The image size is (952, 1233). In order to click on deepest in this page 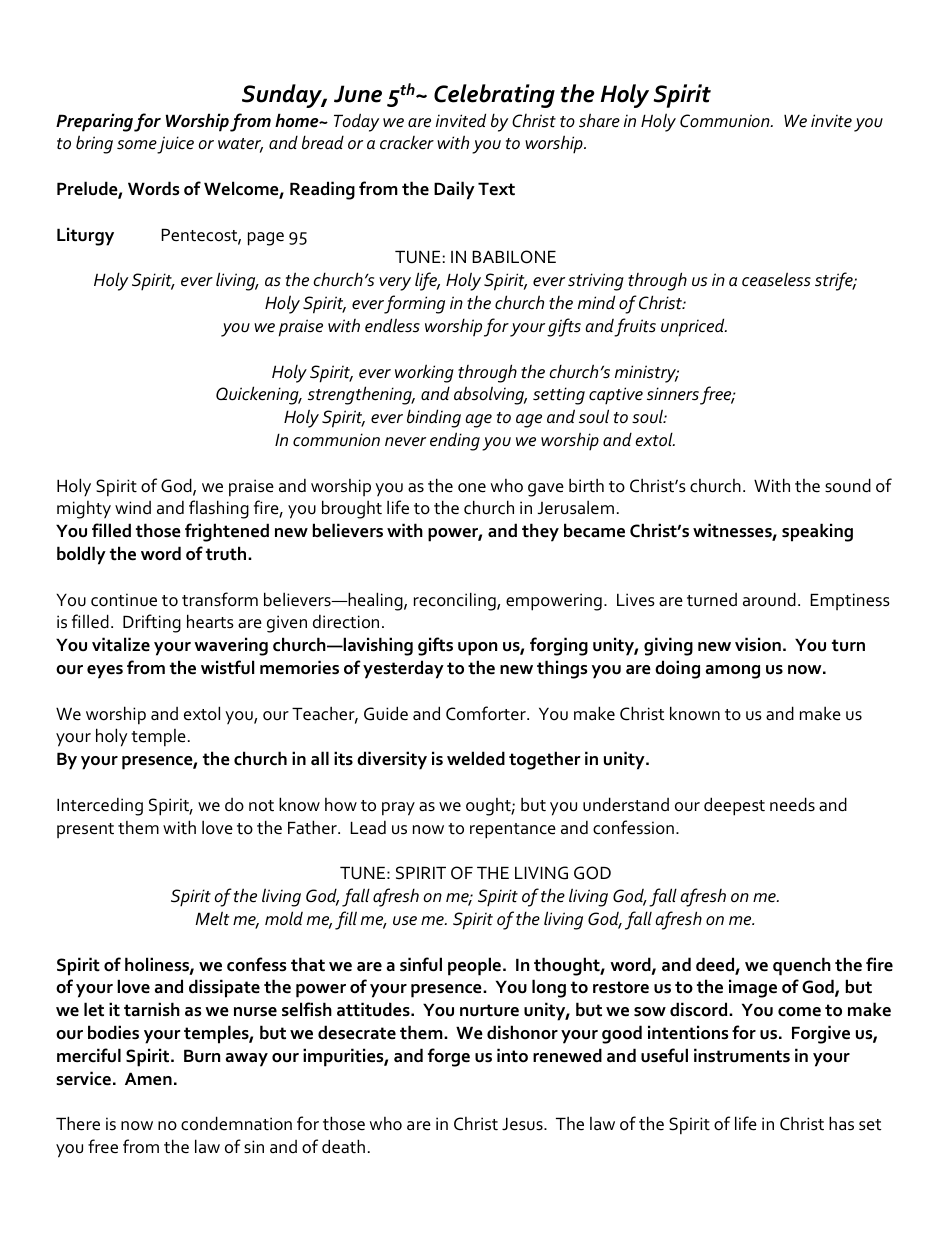, I will do `click(734, 806)`.
